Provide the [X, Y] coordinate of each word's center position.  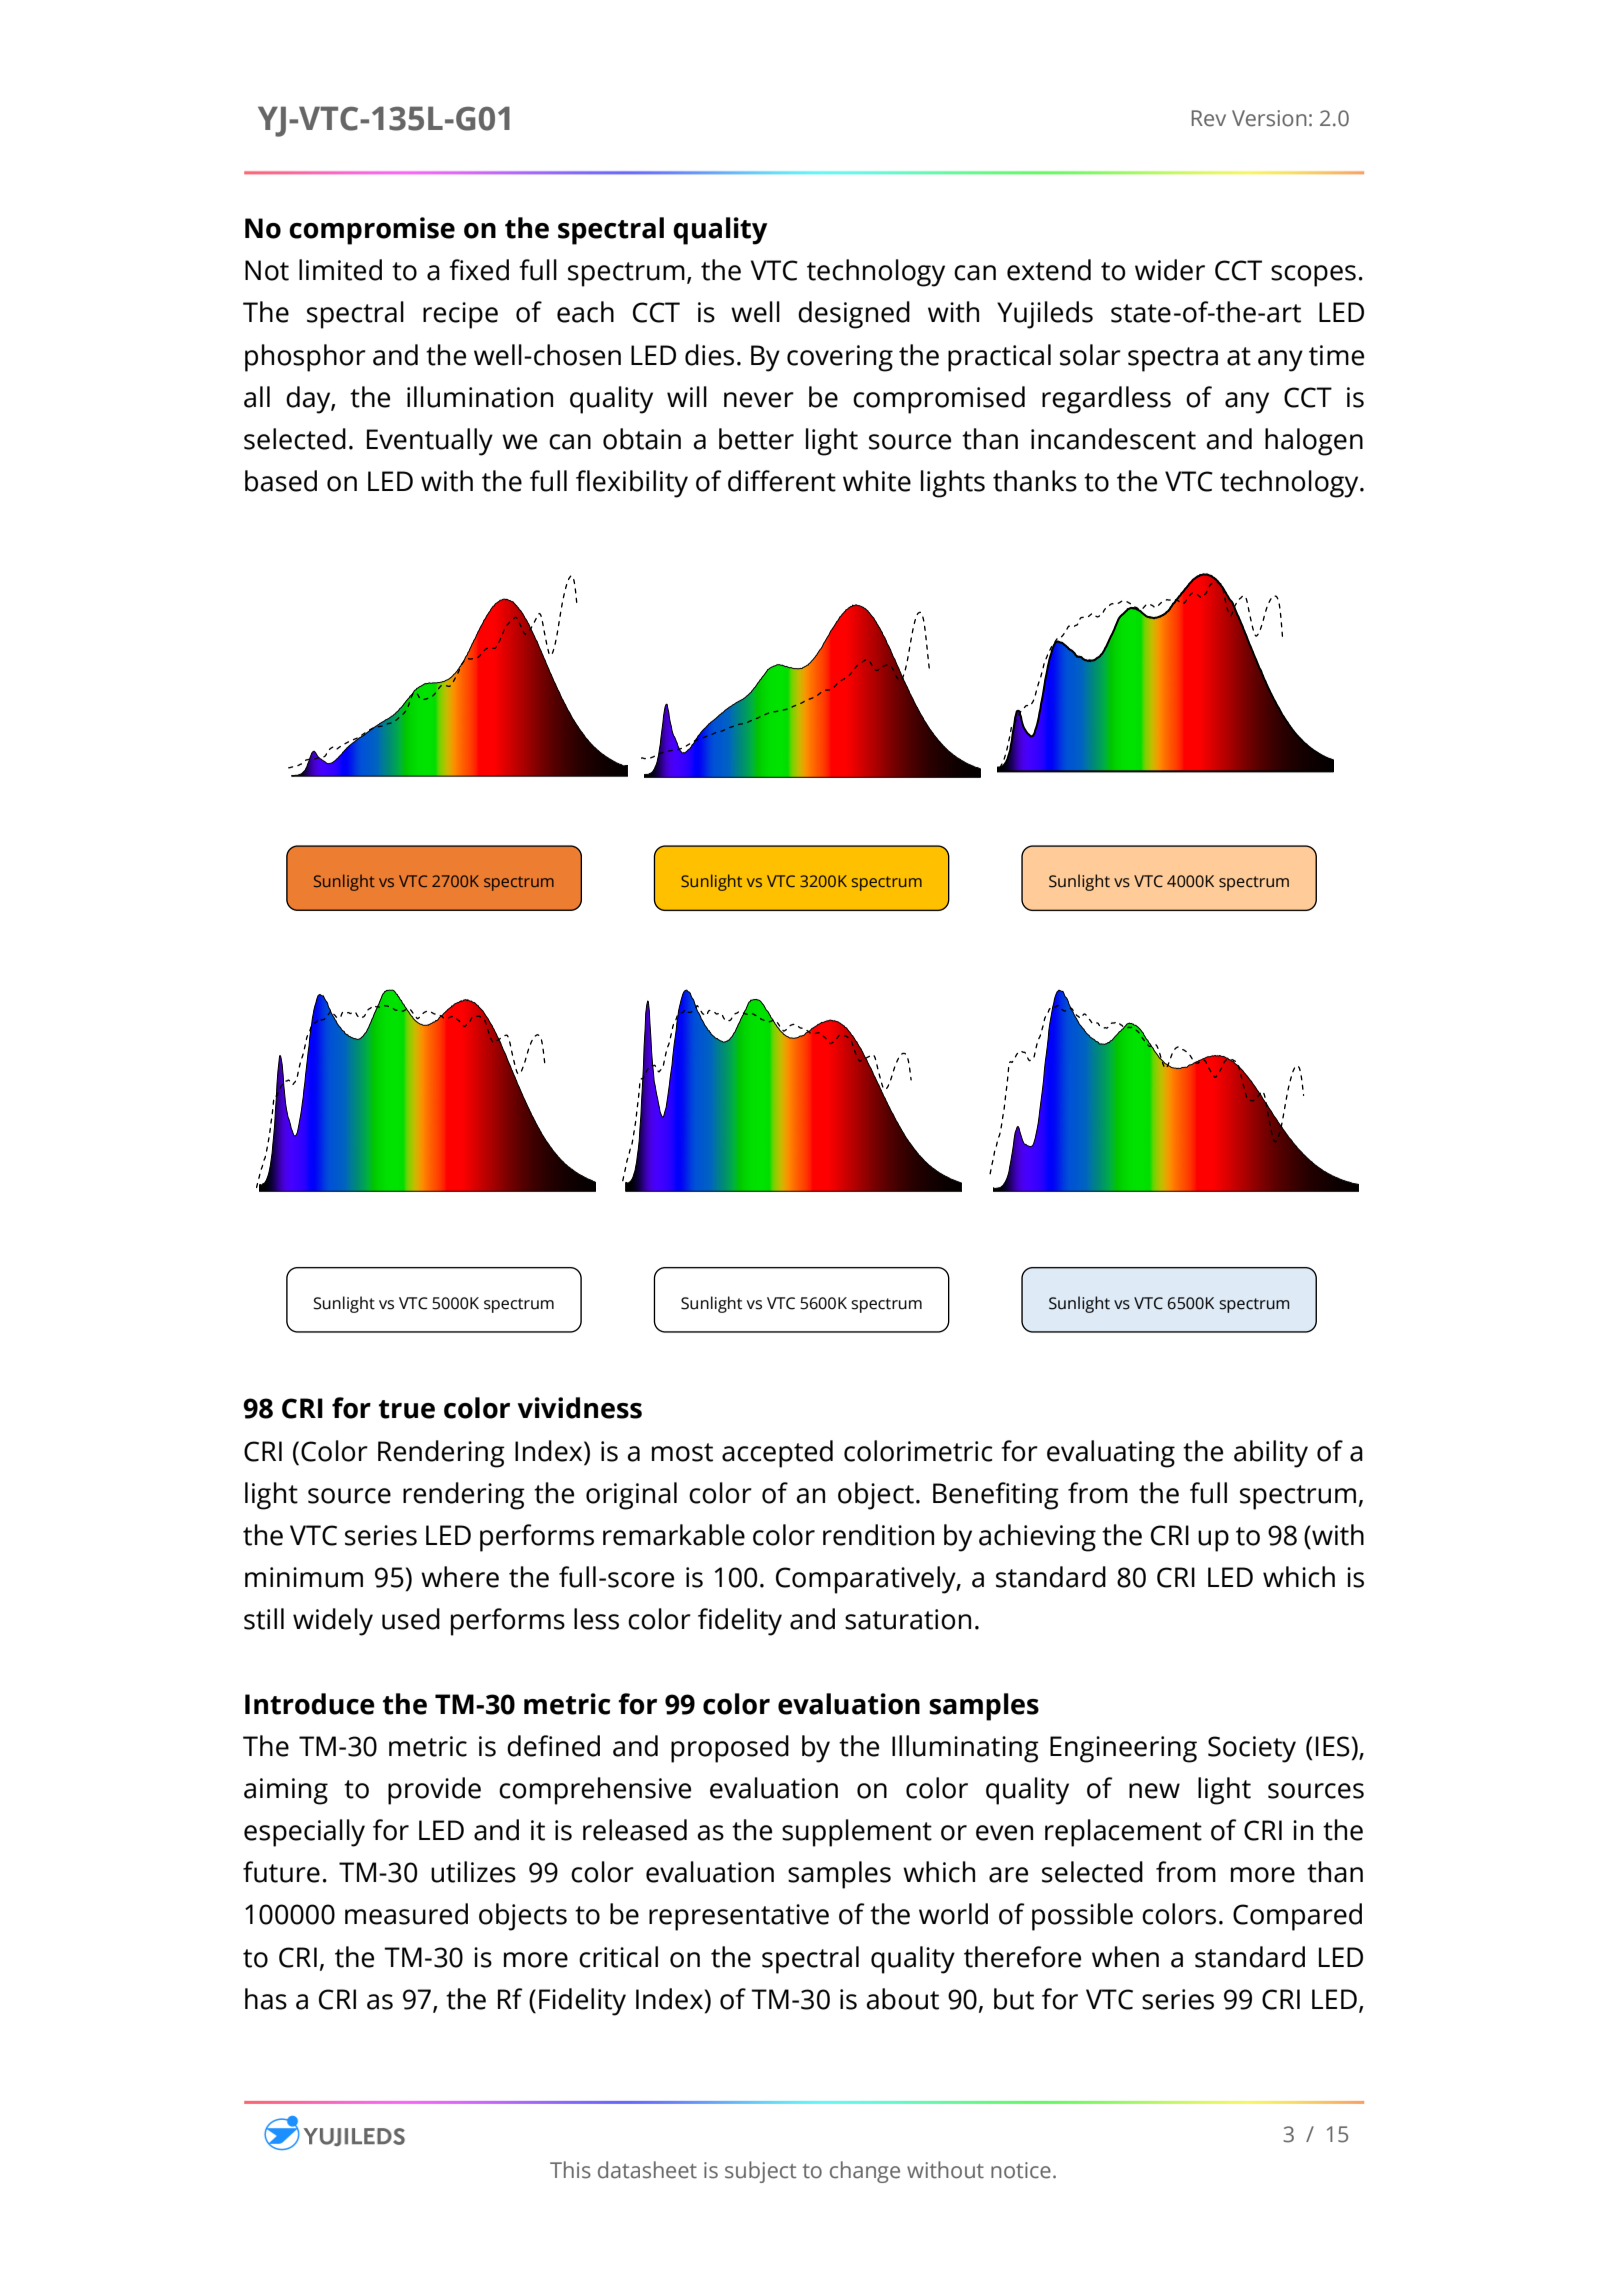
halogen [1314, 442]
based [281, 481]
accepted [777, 1454]
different [782, 481]
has [266, 1999]
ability [1271, 1454]
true [407, 1409]
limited [340, 270]
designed [854, 315]
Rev [1209, 118]
